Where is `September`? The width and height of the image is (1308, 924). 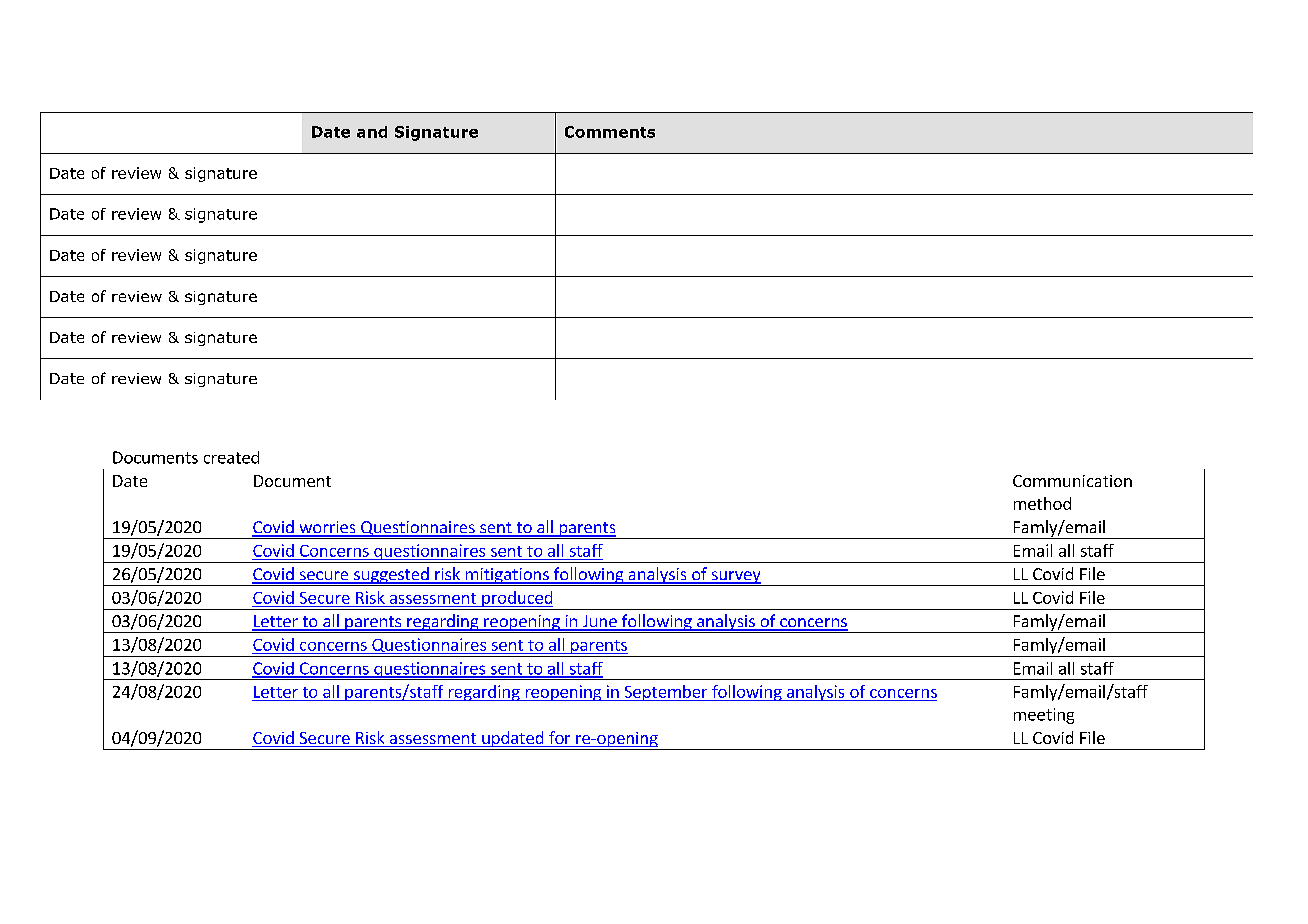
September is located at coordinates (666, 693).
